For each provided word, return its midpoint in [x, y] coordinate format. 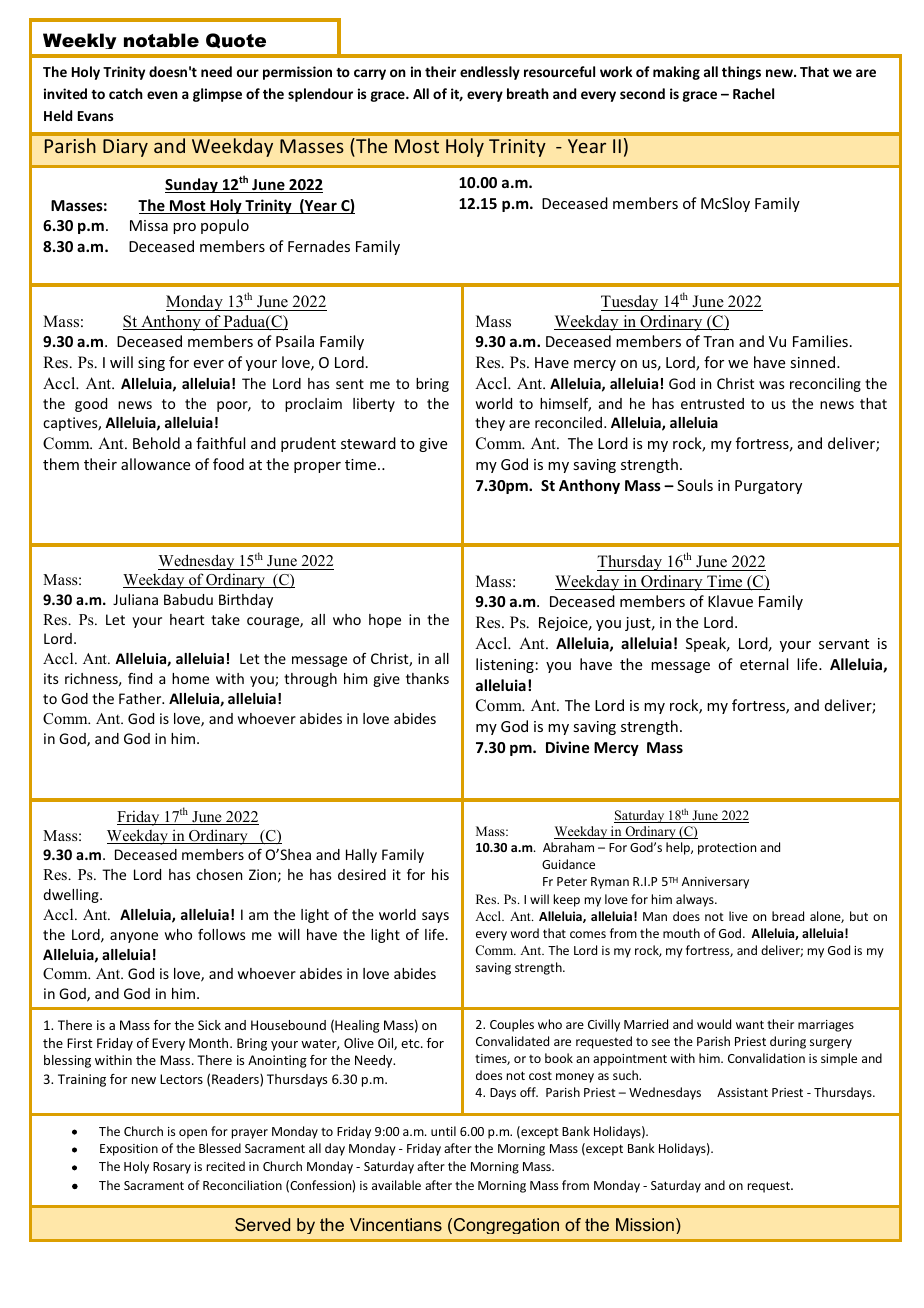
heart [187, 619]
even [162, 95]
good [91, 405]
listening [505, 665]
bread [788, 916]
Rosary [172, 1168]
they [490, 424]
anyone [134, 937]
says [435, 917]
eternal [764, 664]
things [741, 73]
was [771, 385]
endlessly [490, 73]
